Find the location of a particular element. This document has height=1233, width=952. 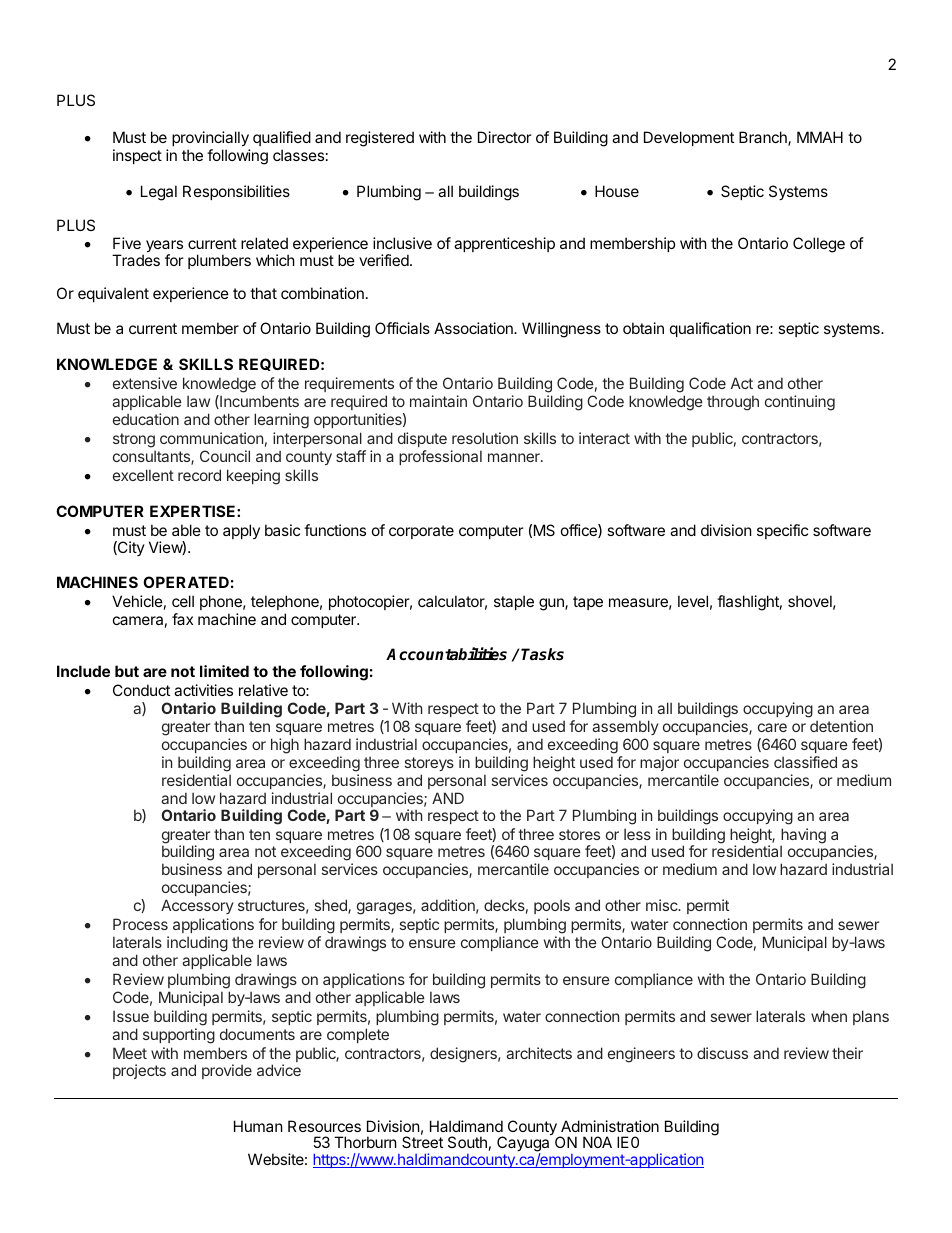

Branch is located at coordinates (764, 138).
